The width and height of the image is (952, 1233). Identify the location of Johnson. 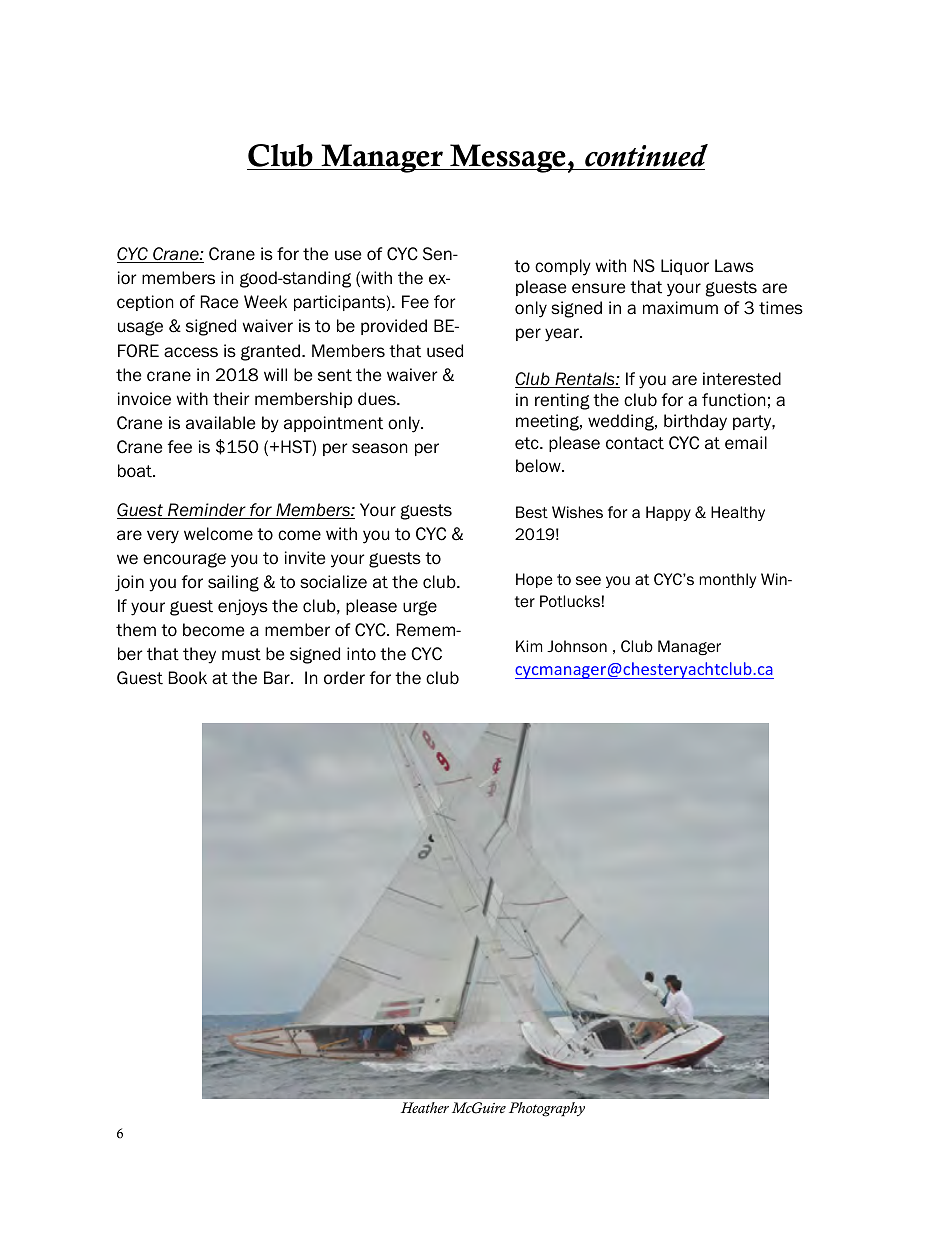
(577, 646).
